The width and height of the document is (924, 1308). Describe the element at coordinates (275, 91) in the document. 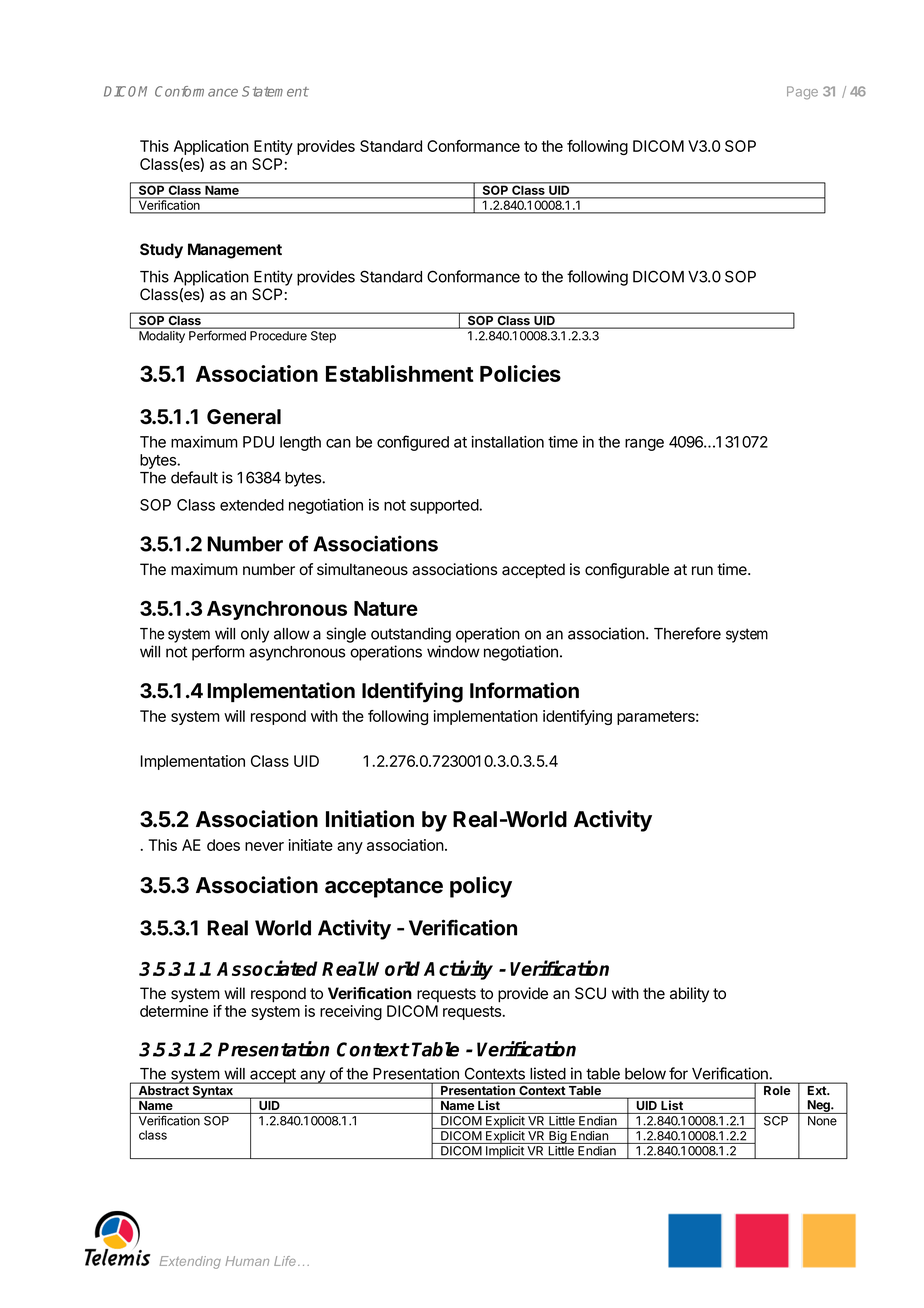

I see `Statement` at that location.
